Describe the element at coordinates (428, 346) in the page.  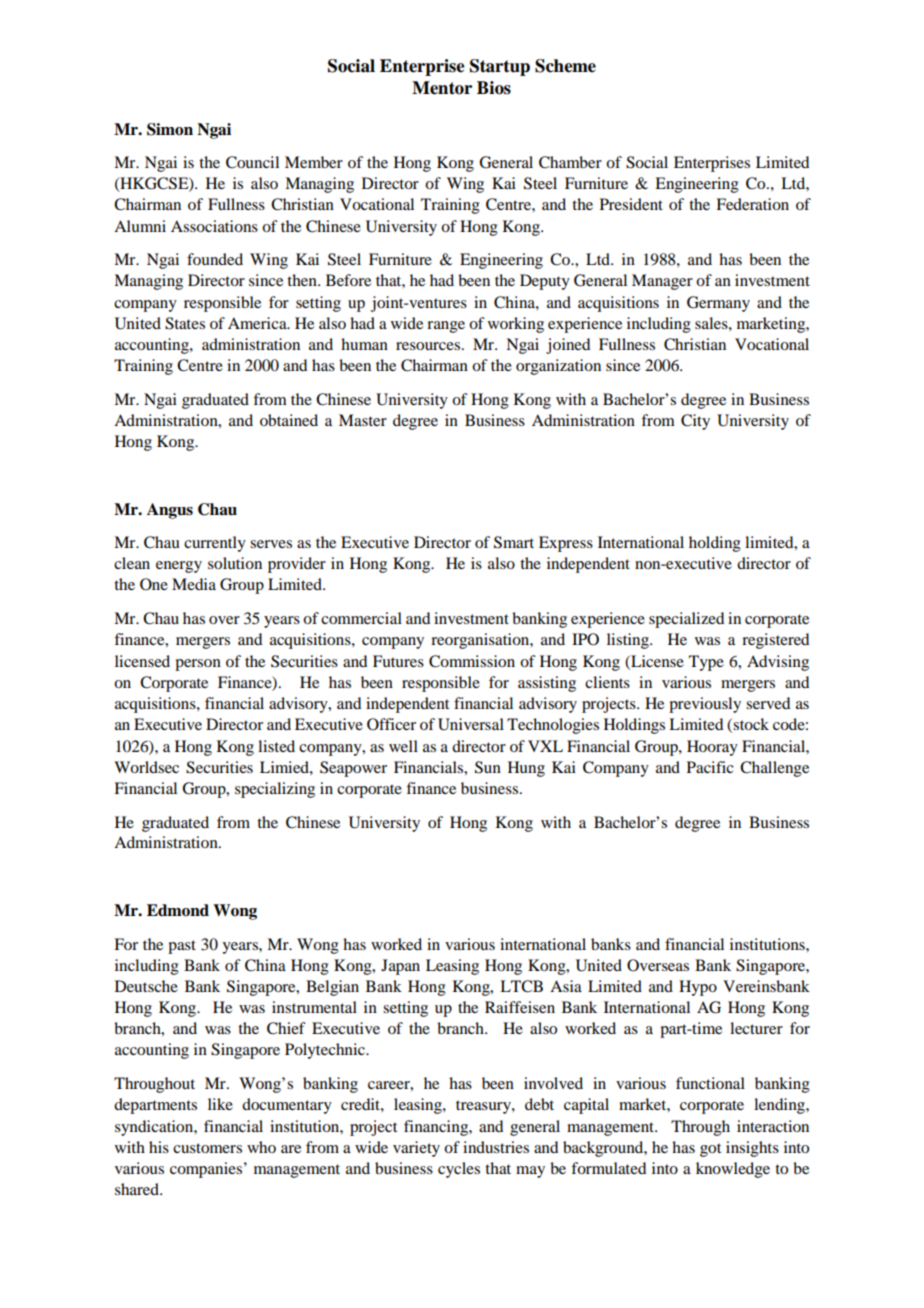
I see `resources` at that location.
